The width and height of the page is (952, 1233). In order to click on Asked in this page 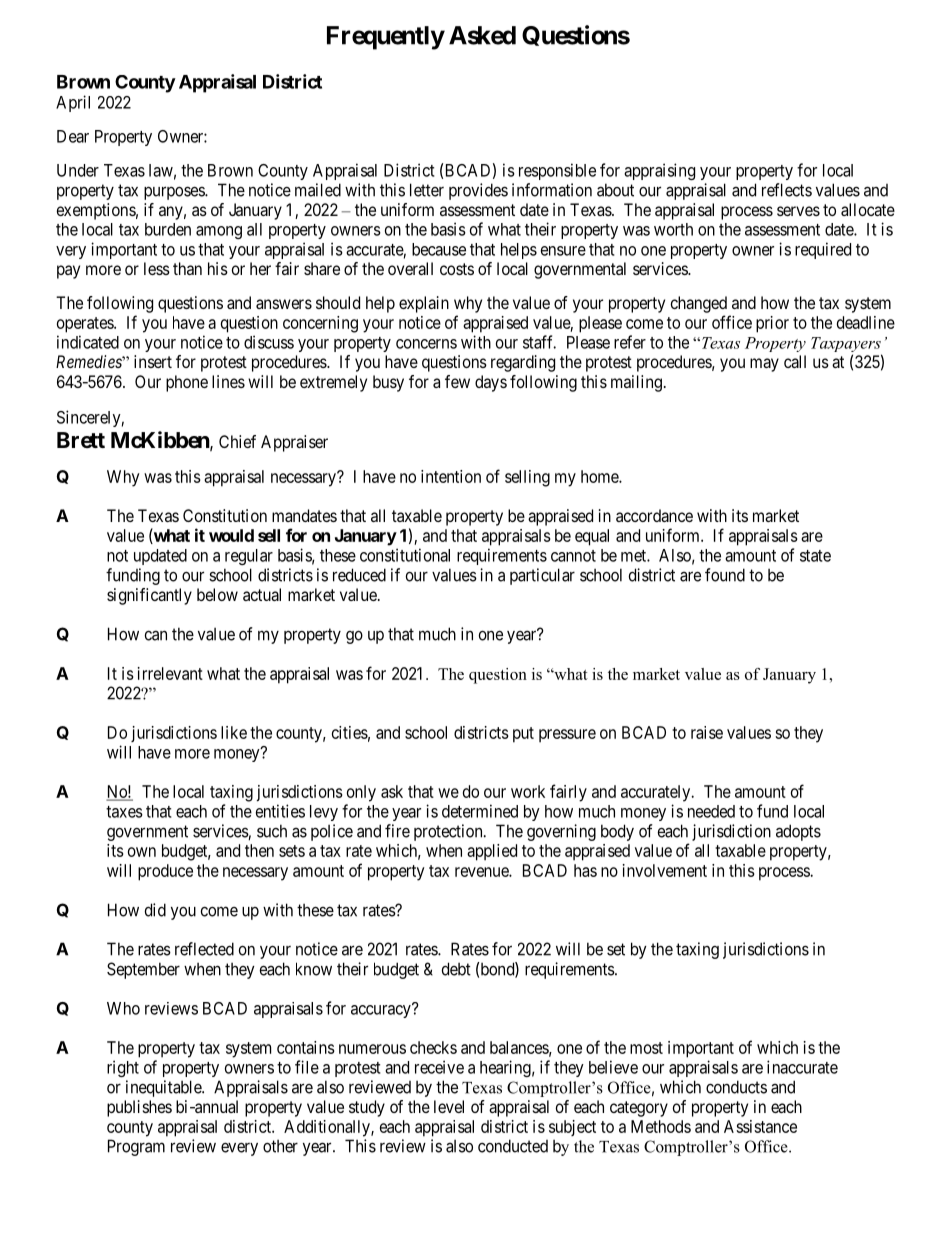, I will do `click(482, 35)`.
